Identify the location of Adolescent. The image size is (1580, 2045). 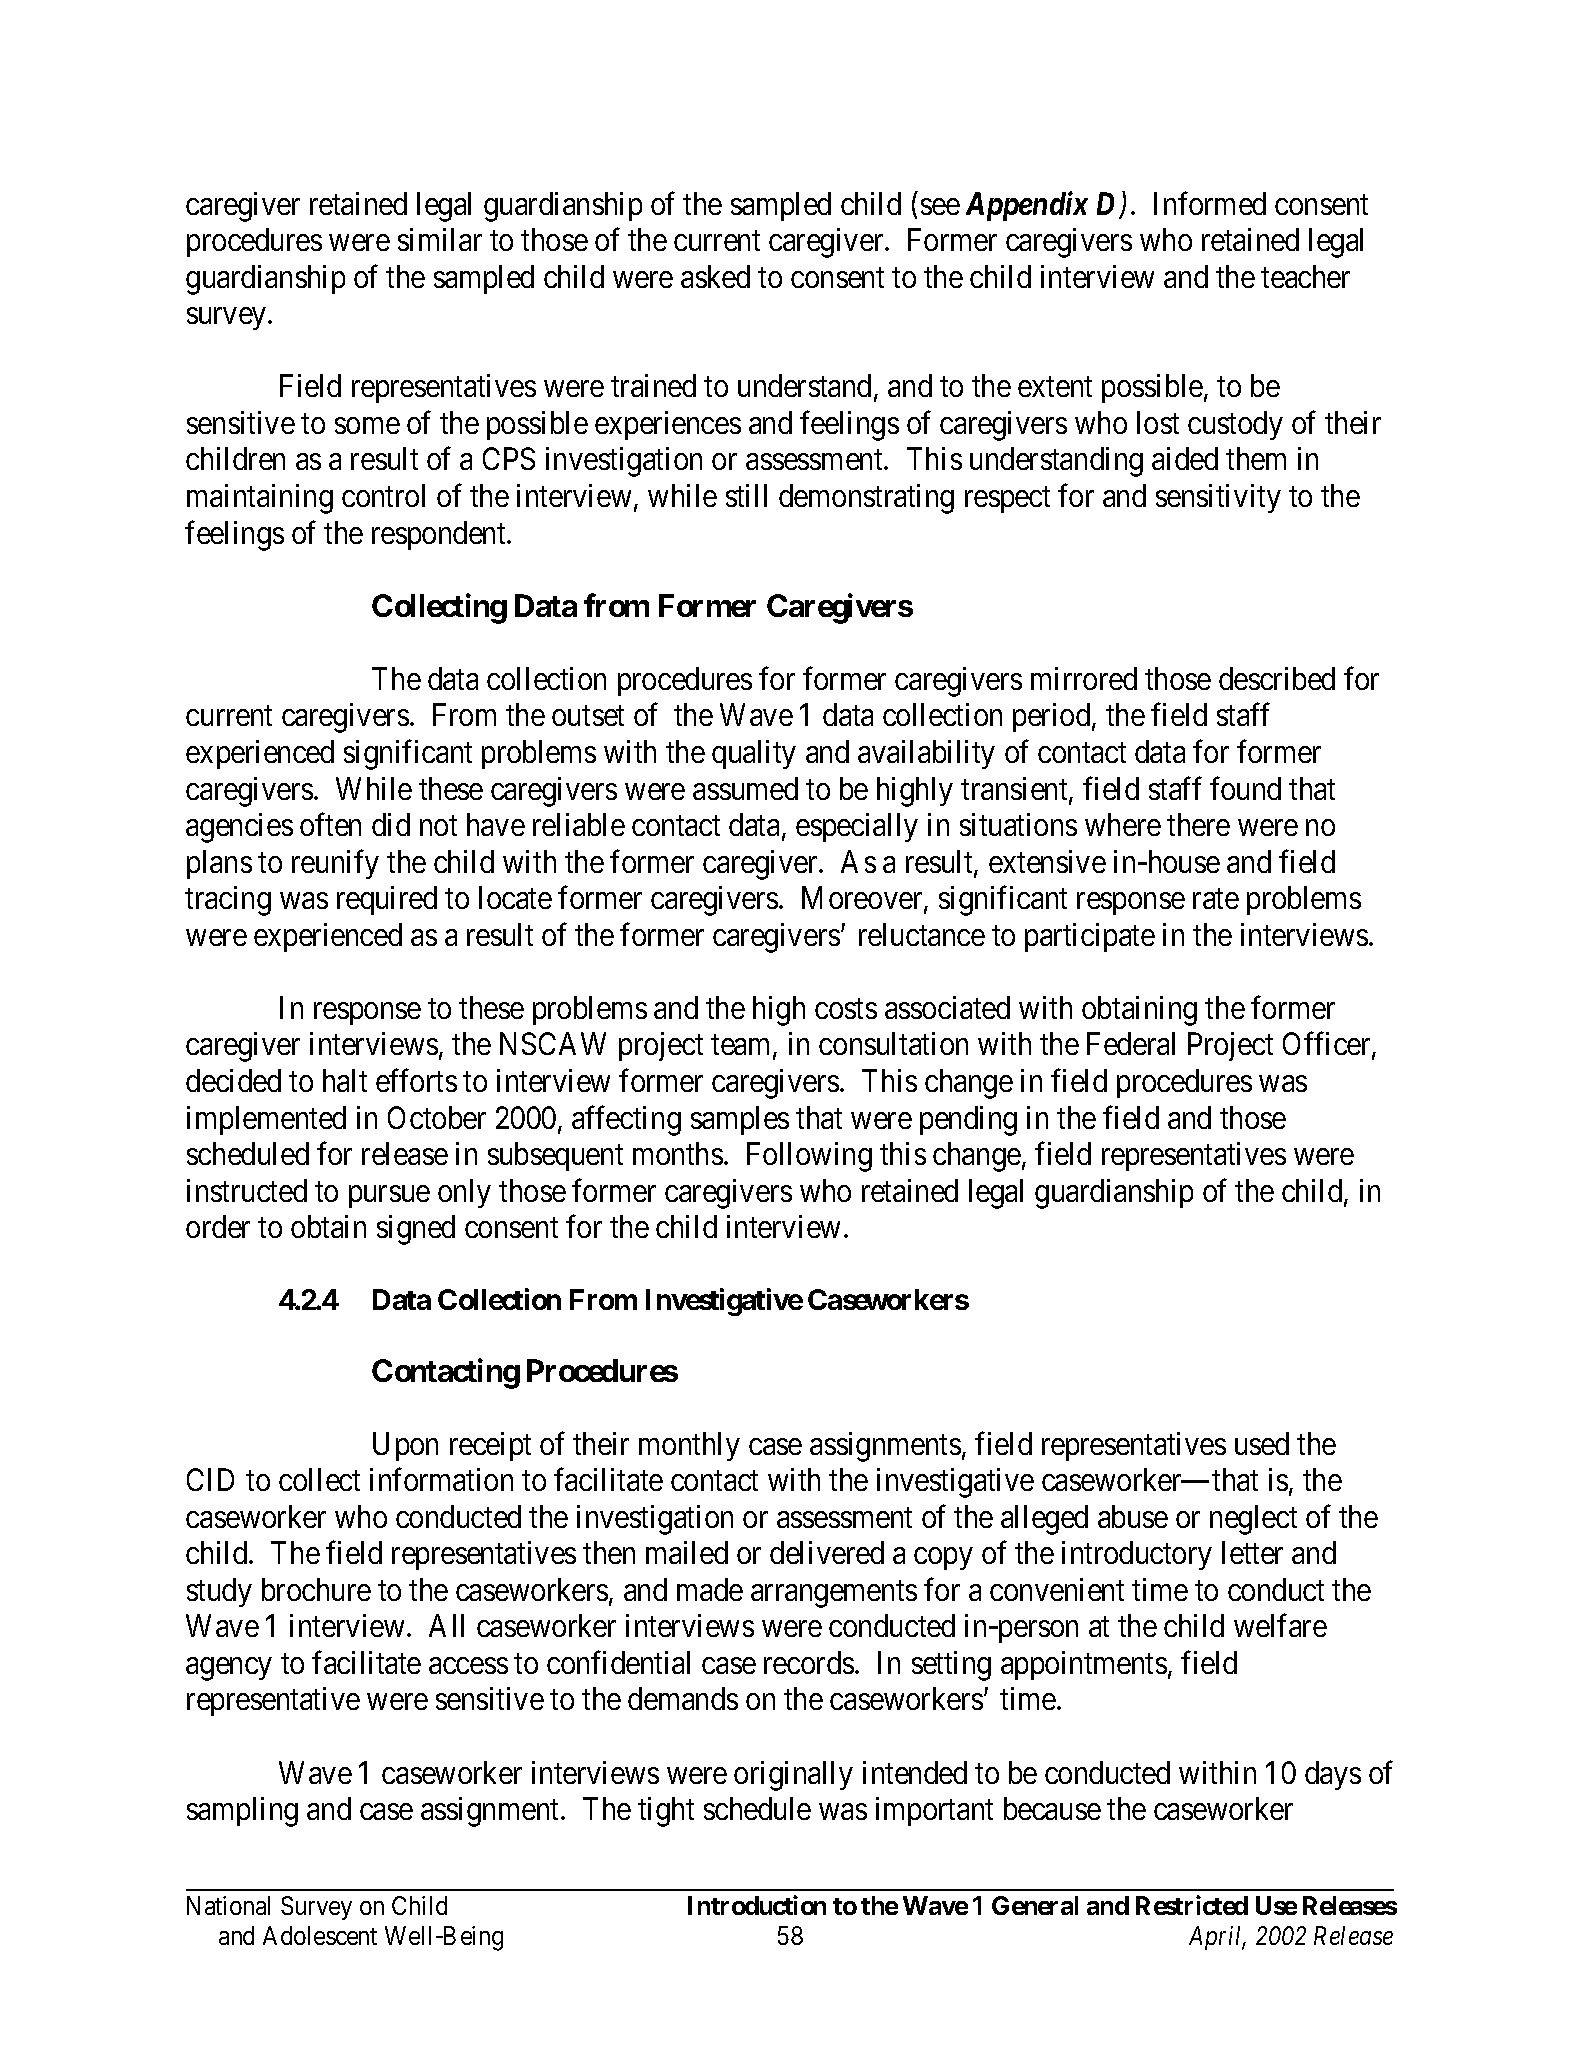
(320, 1935).
